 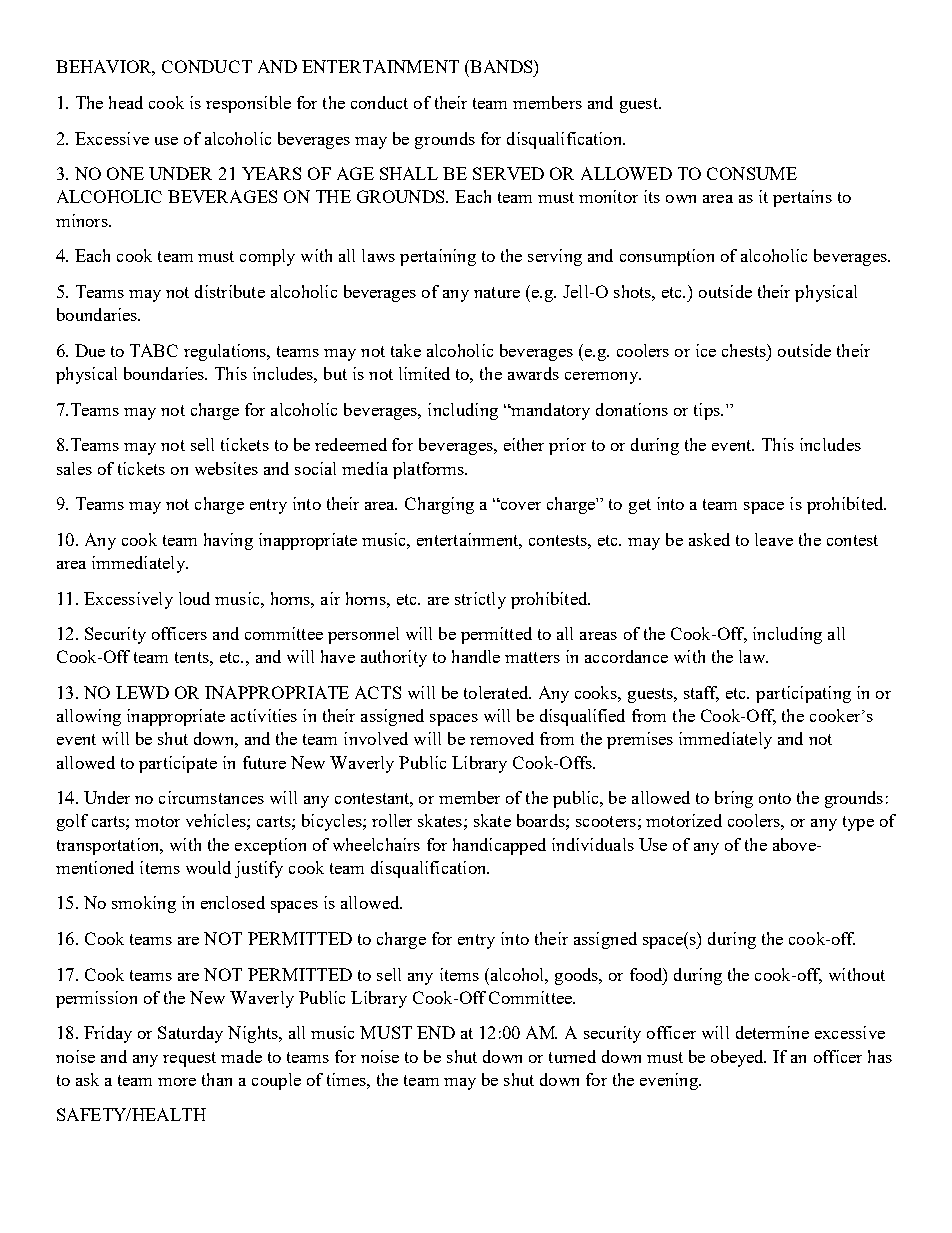 What do you see at coordinates (774, 539) in the screenshot?
I see `leave` at bounding box center [774, 539].
